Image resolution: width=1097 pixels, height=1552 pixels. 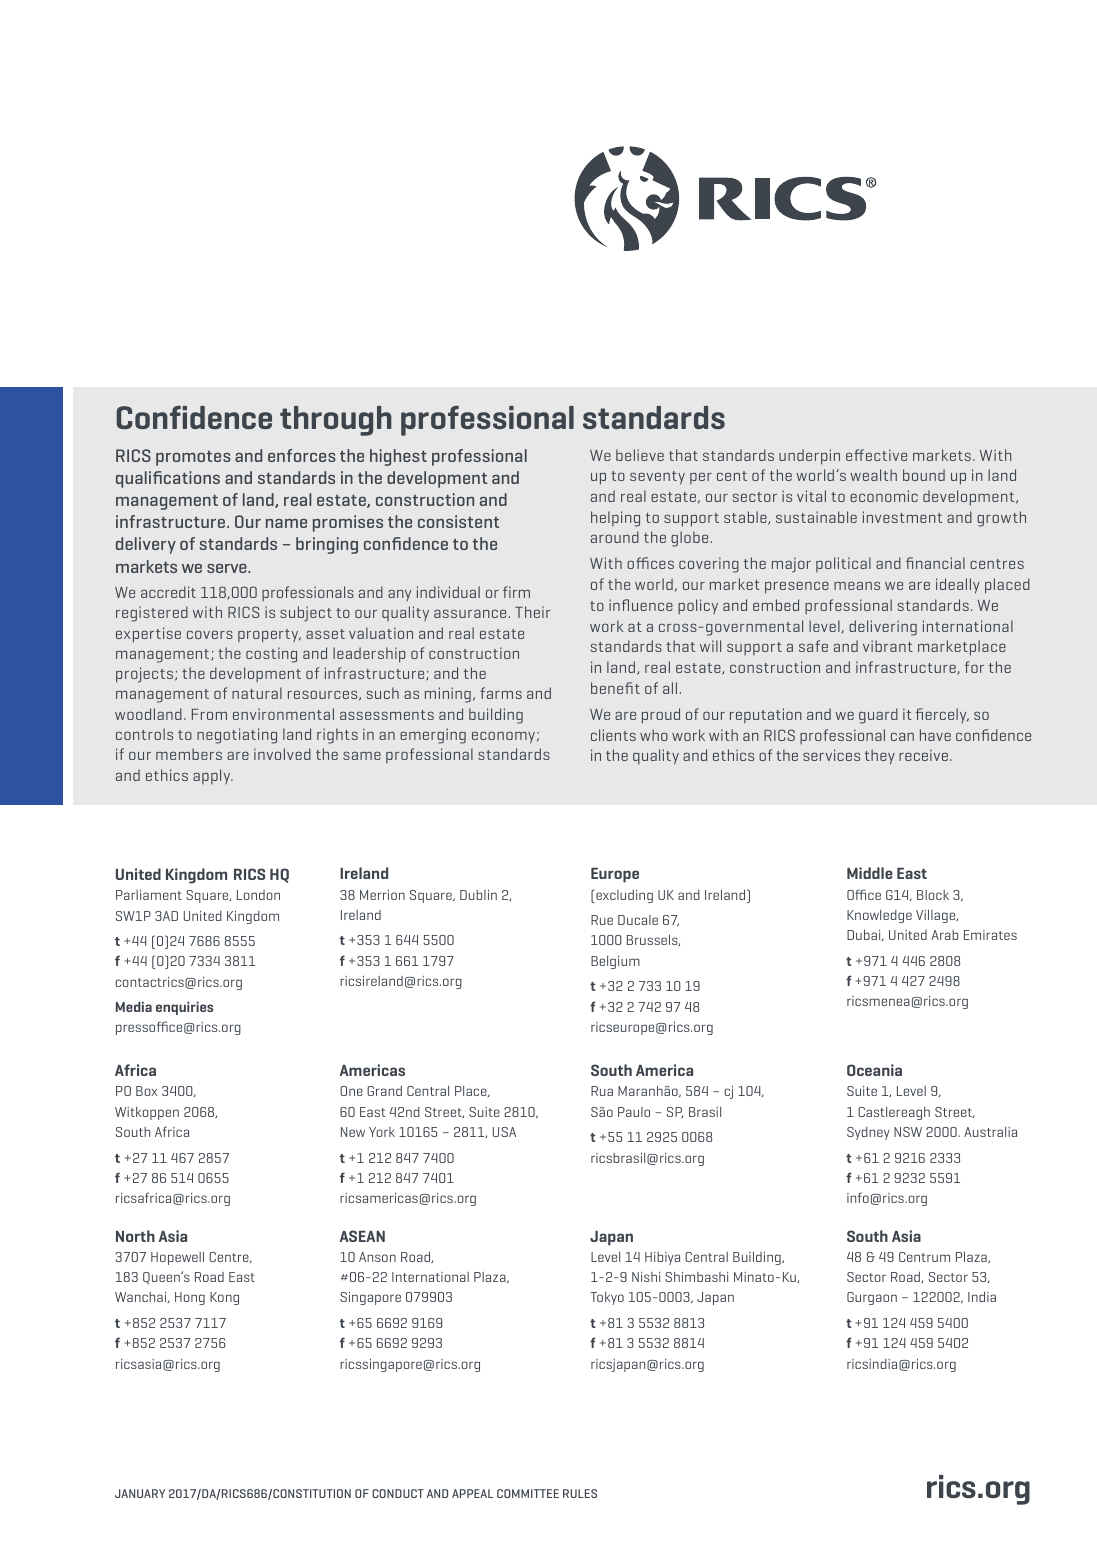 What do you see at coordinates (613, 735) in the screenshot?
I see `clients` at bounding box center [613, 735].
